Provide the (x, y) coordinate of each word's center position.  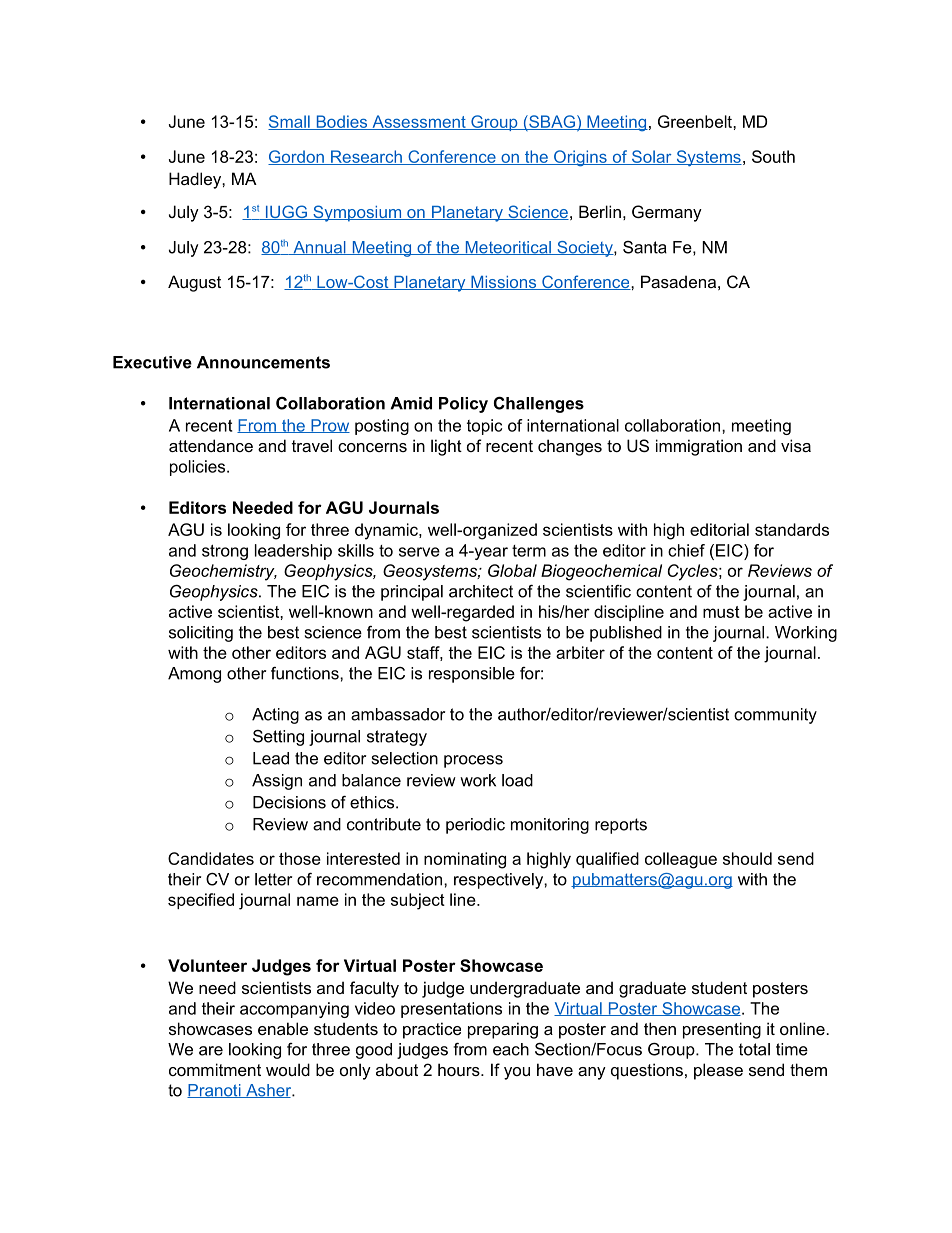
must (721, 612)
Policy (463, 405)
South (773, 156)
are (211, 1051)
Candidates (211, 858)
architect (481, 591)
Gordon (297, 157)
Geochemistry (223, 572)
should (747, 858)
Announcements (263, 362)
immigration (699, 447)
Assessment (419, 122)
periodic (475, 826)
